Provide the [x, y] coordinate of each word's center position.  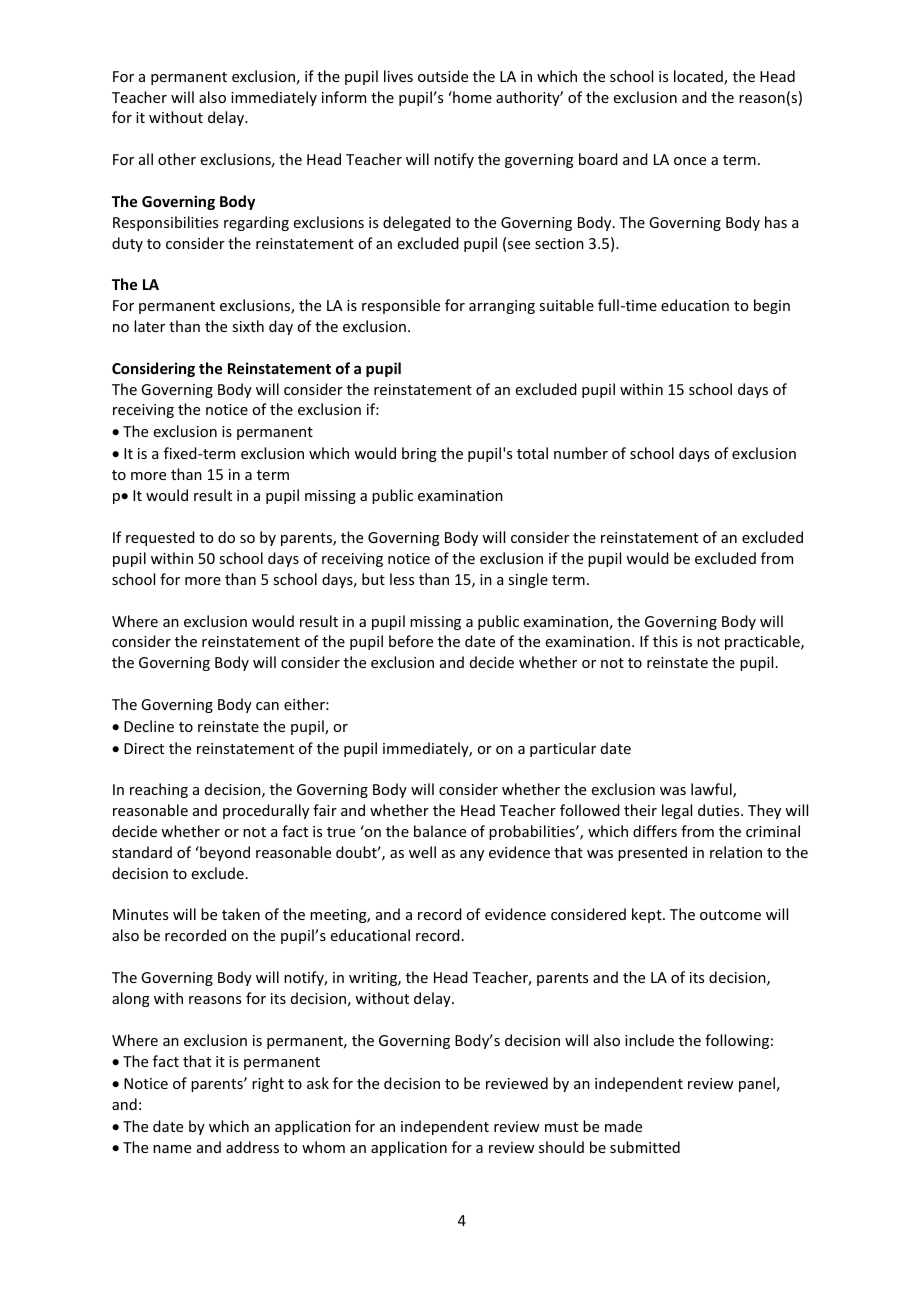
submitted [645, 1147]
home [471, 97]
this [665, 641]
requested [160, 538]
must [561, 1127]
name [172, 1149]
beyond [224, 853]
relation [736, 852]
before [411, 641]
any [472, 855]
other [177, 159]
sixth [248, 326]
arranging [502, 307]
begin [772, 306]
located [699, 77]
